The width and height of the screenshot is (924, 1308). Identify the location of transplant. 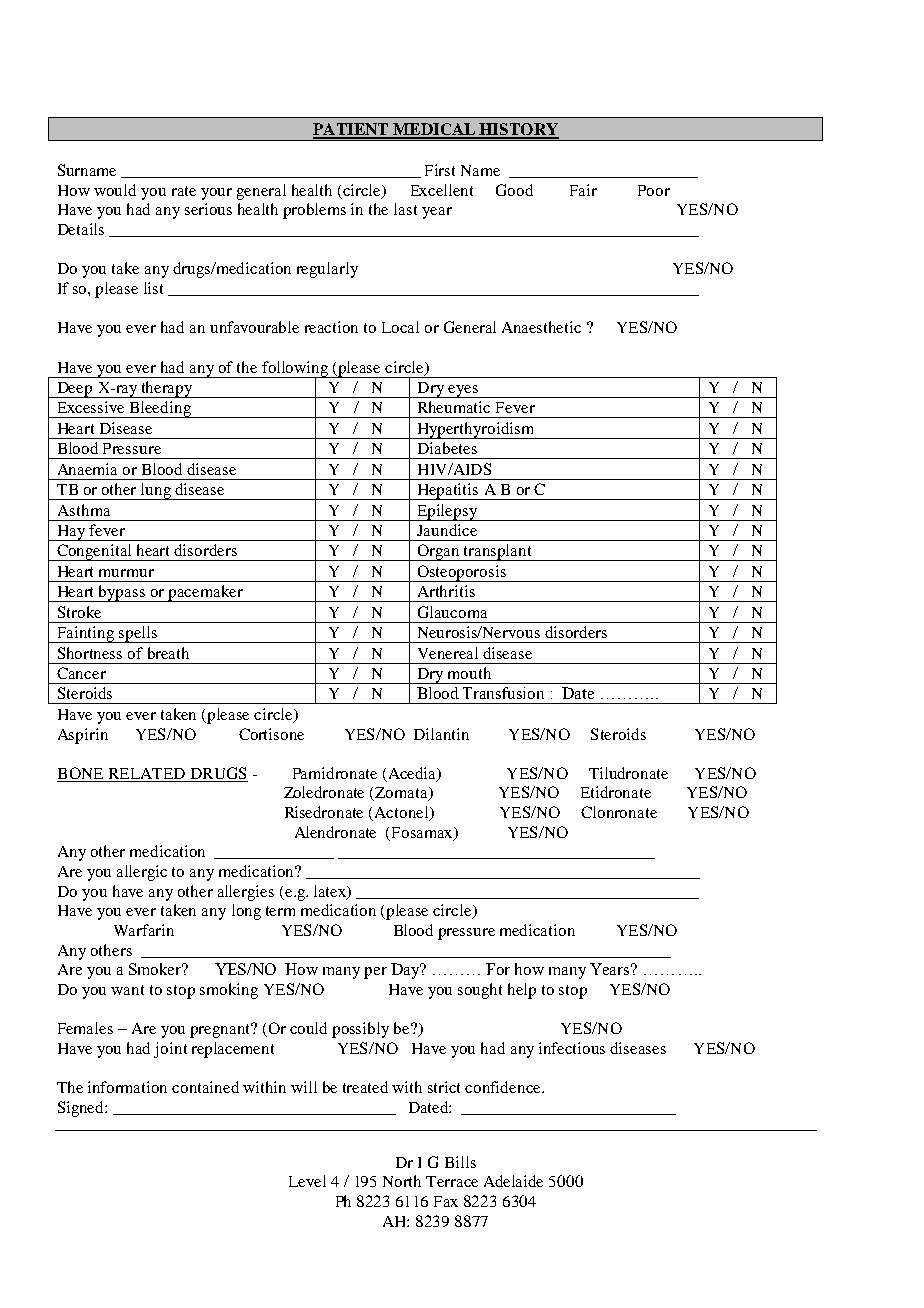
(498, 552).
